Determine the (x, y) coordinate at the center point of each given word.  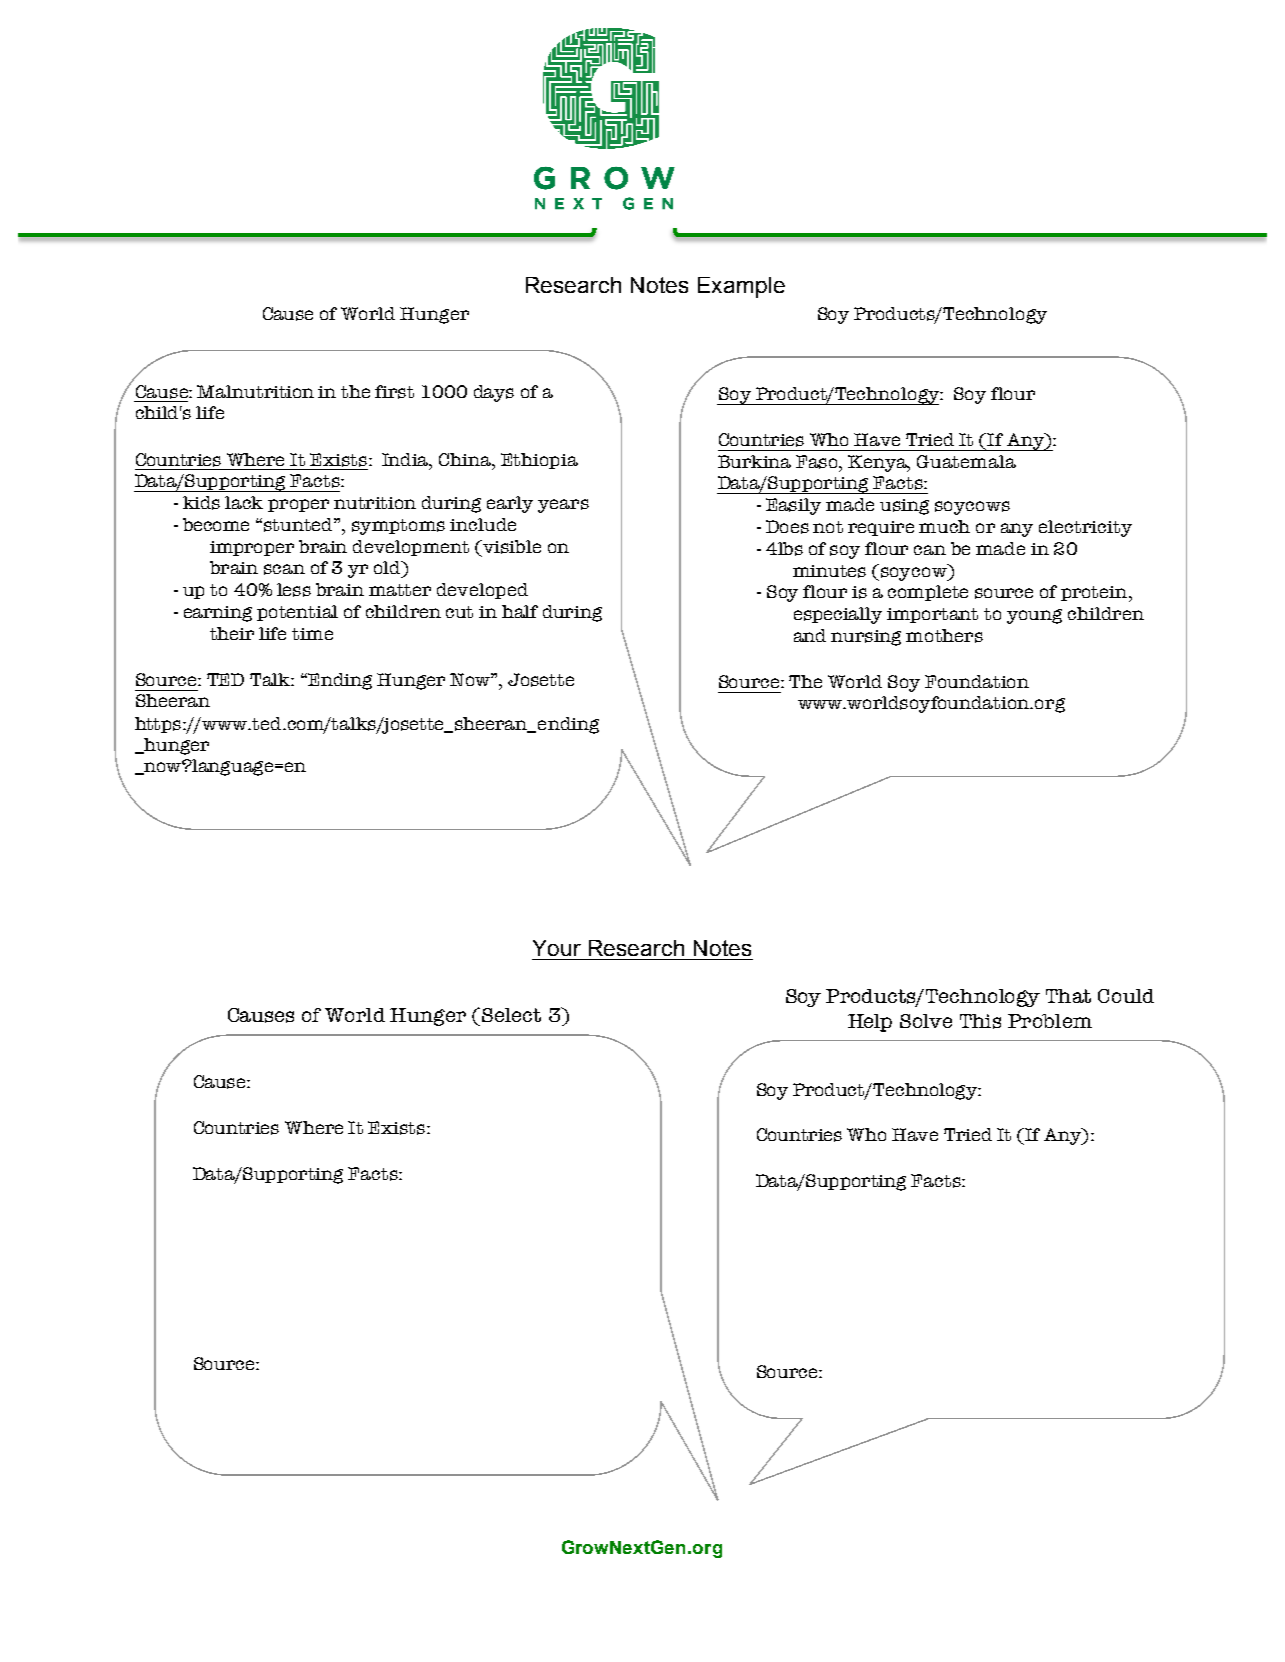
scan (284, 569)
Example (741, 287)
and (810, 635)
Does (787, 527)
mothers (944, 636)
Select (511, 1015)
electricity (1085, 528)
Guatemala (966, 461)
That (1068, 996)
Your (557, 948)
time (312, 634)
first (394, 392)
